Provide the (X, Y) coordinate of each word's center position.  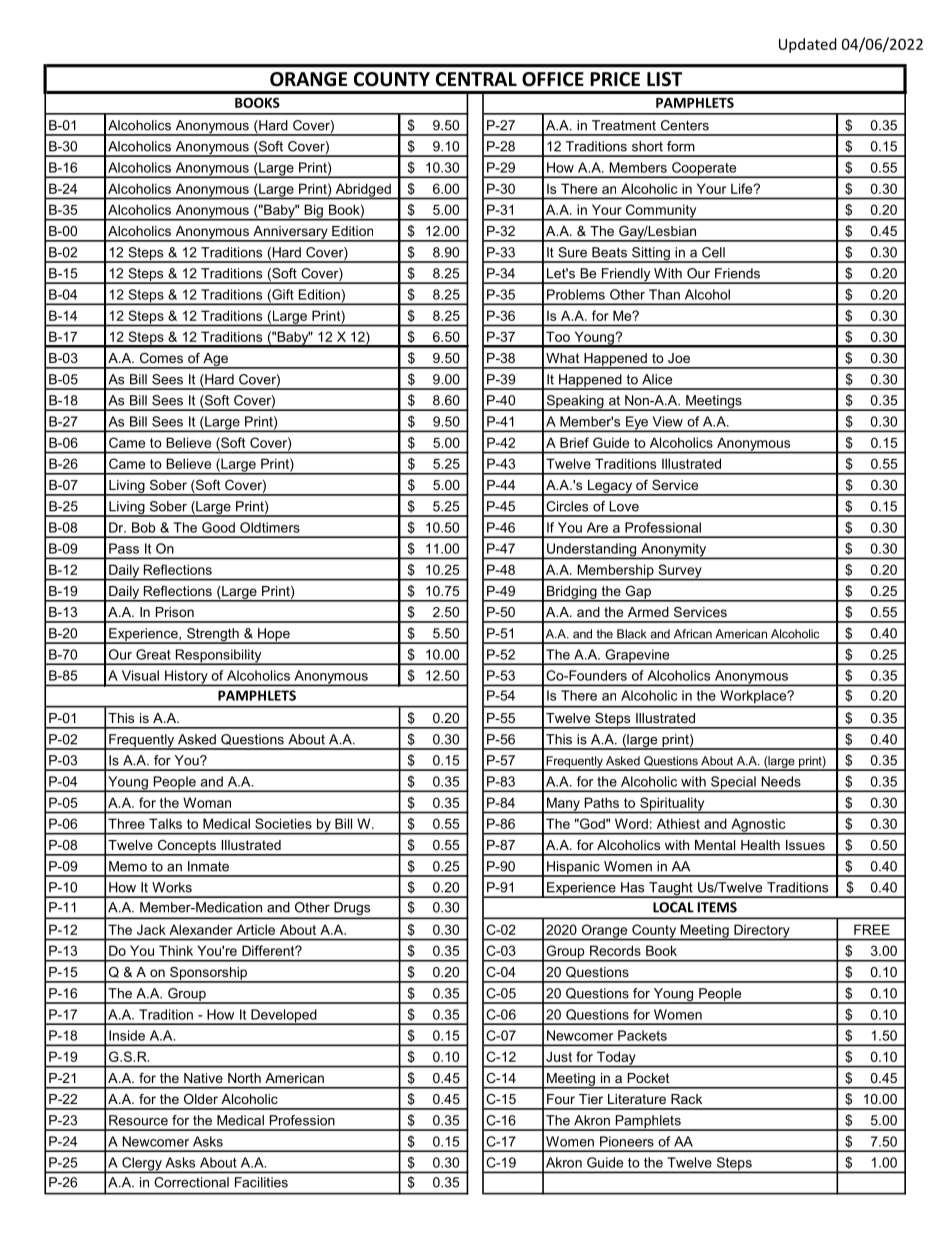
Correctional (191, 1182)
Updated (808, 45)
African (693, 634)
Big (313, 212)
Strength (213, 636)
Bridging (572, 593)
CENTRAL (476, 79)
